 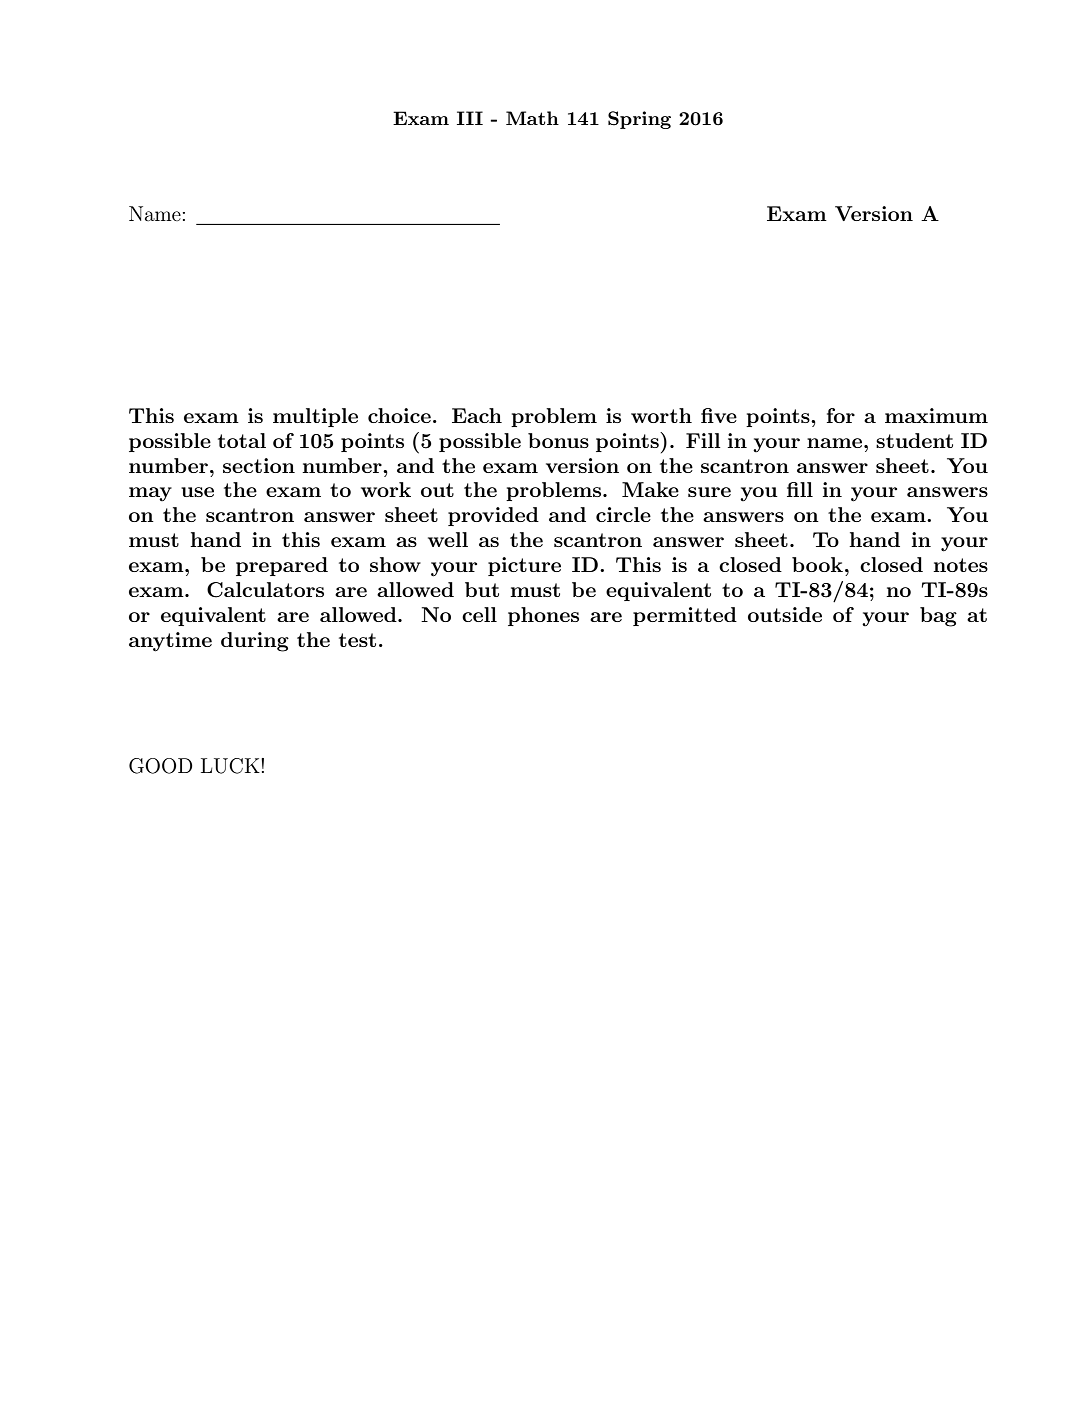 What do you see at coordinates (543, 616) in the document?
I see `phones` at bounding box center [543, 616].
